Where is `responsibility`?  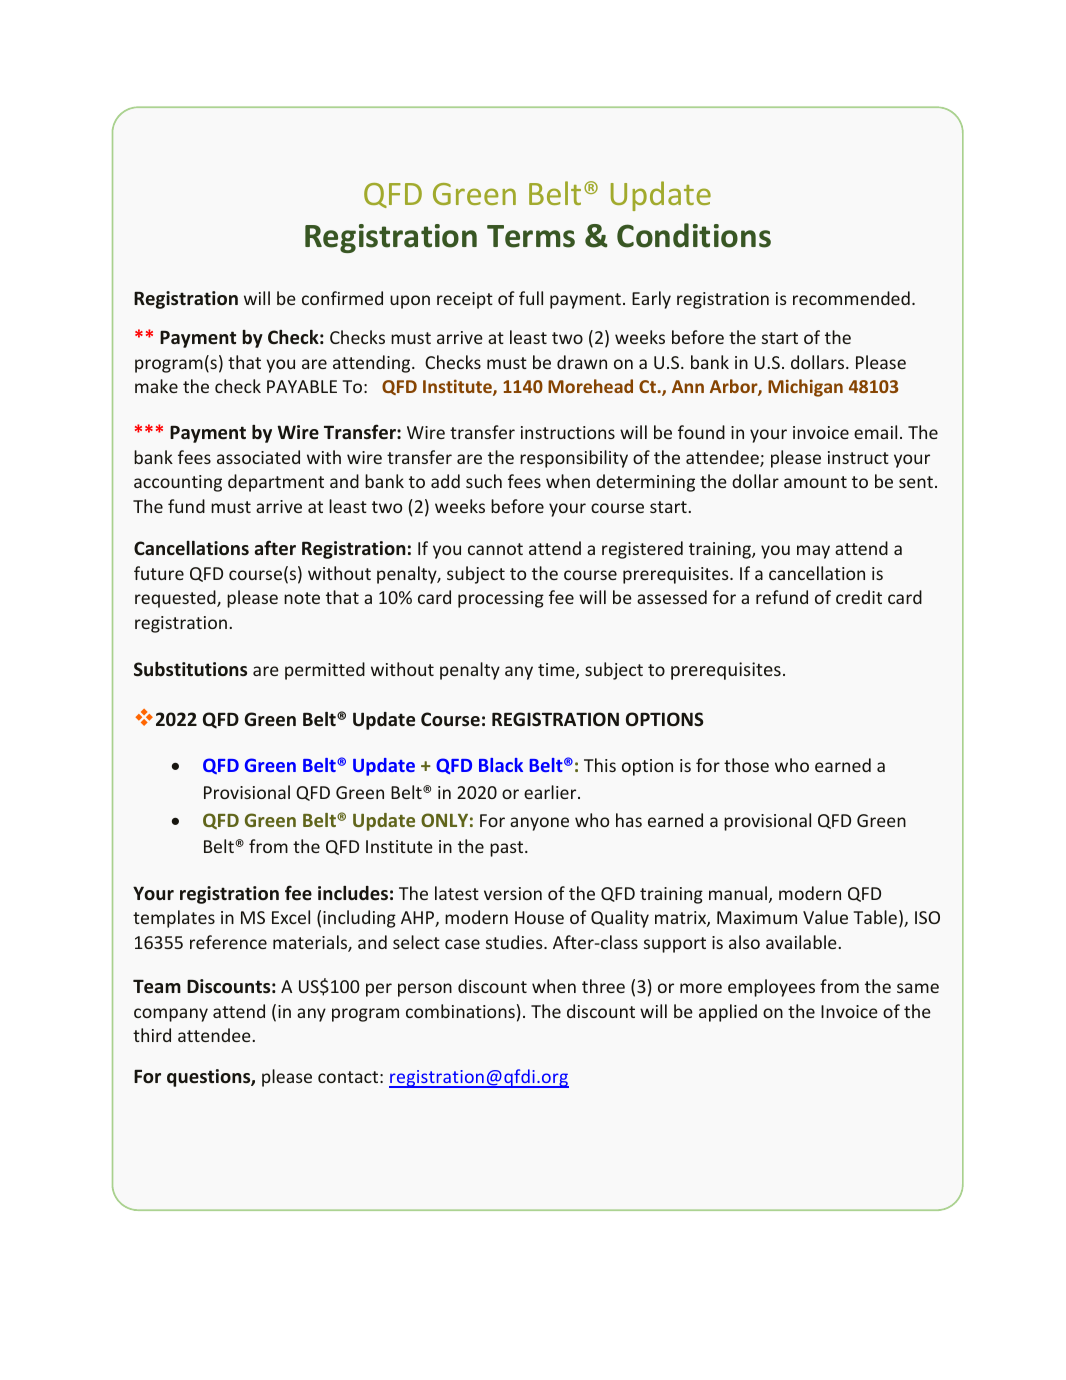 responsibility is located at coordinates (574, 459).
